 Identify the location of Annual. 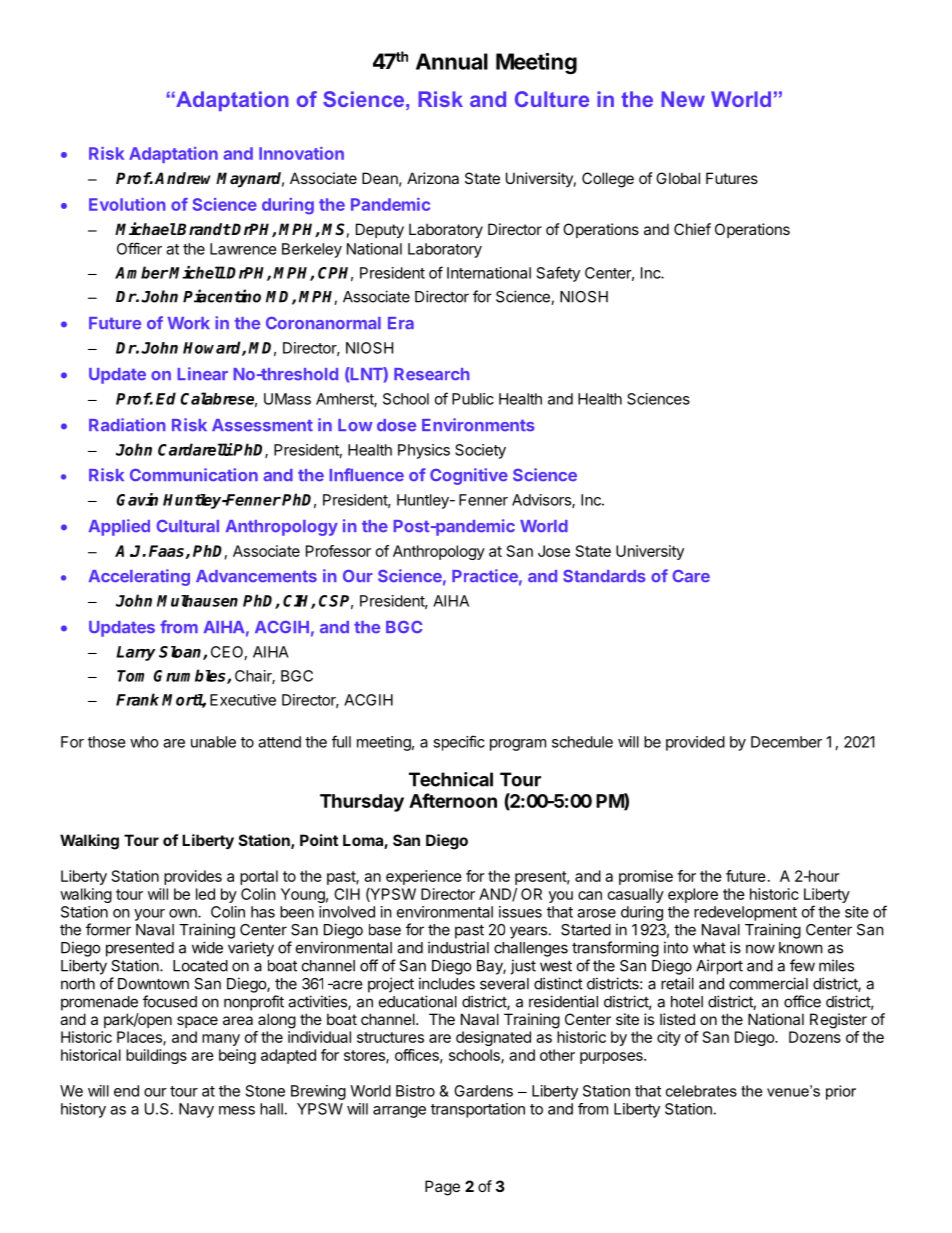
(452, 61).
